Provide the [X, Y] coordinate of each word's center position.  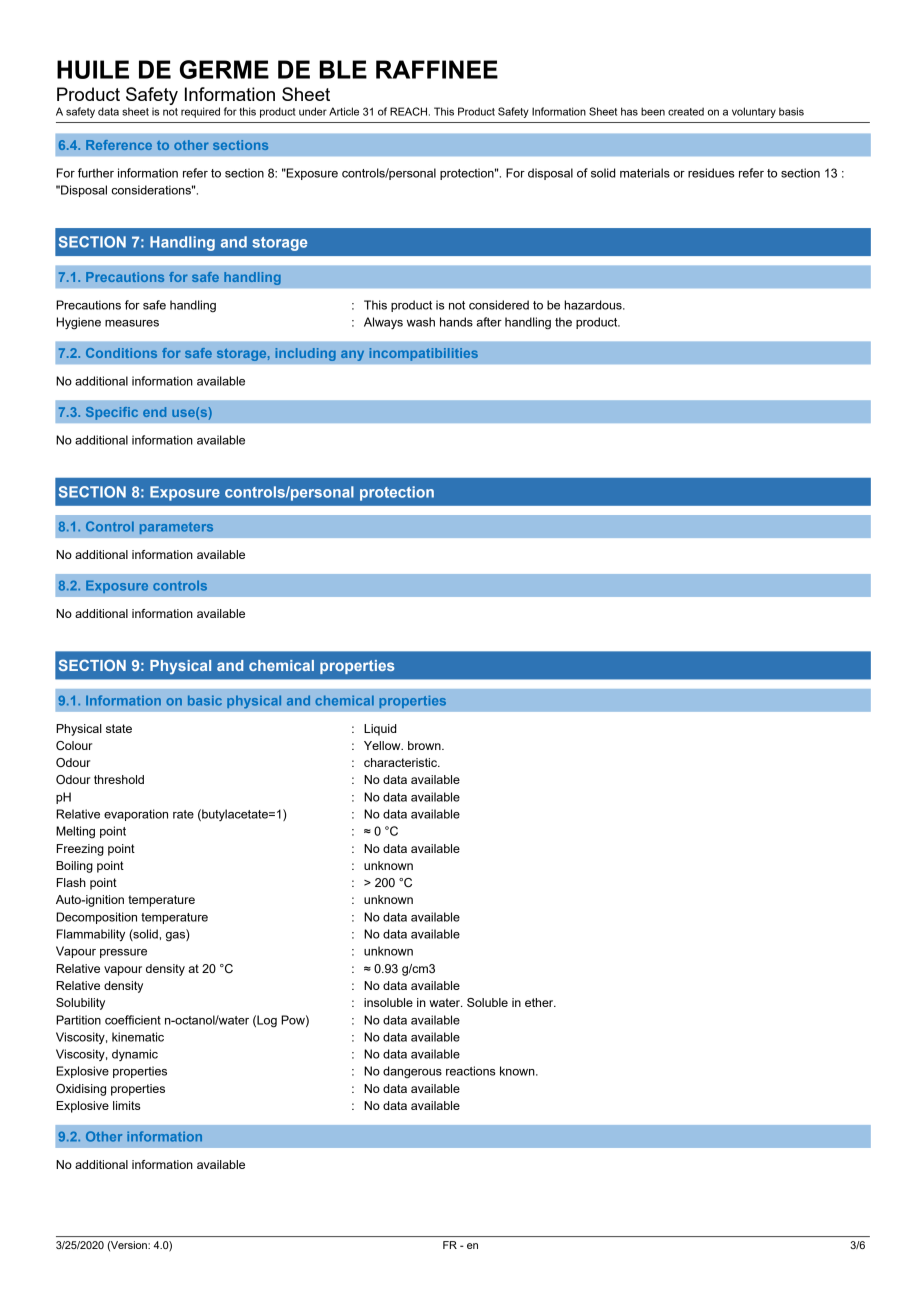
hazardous [594, 305]
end [154, 412]
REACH [408, 111]
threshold [119, 779]
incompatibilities [424, 354]
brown [425, 745]
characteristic [401, 762]
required [200, 112]
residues [711, 173]
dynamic [135, 1055]
